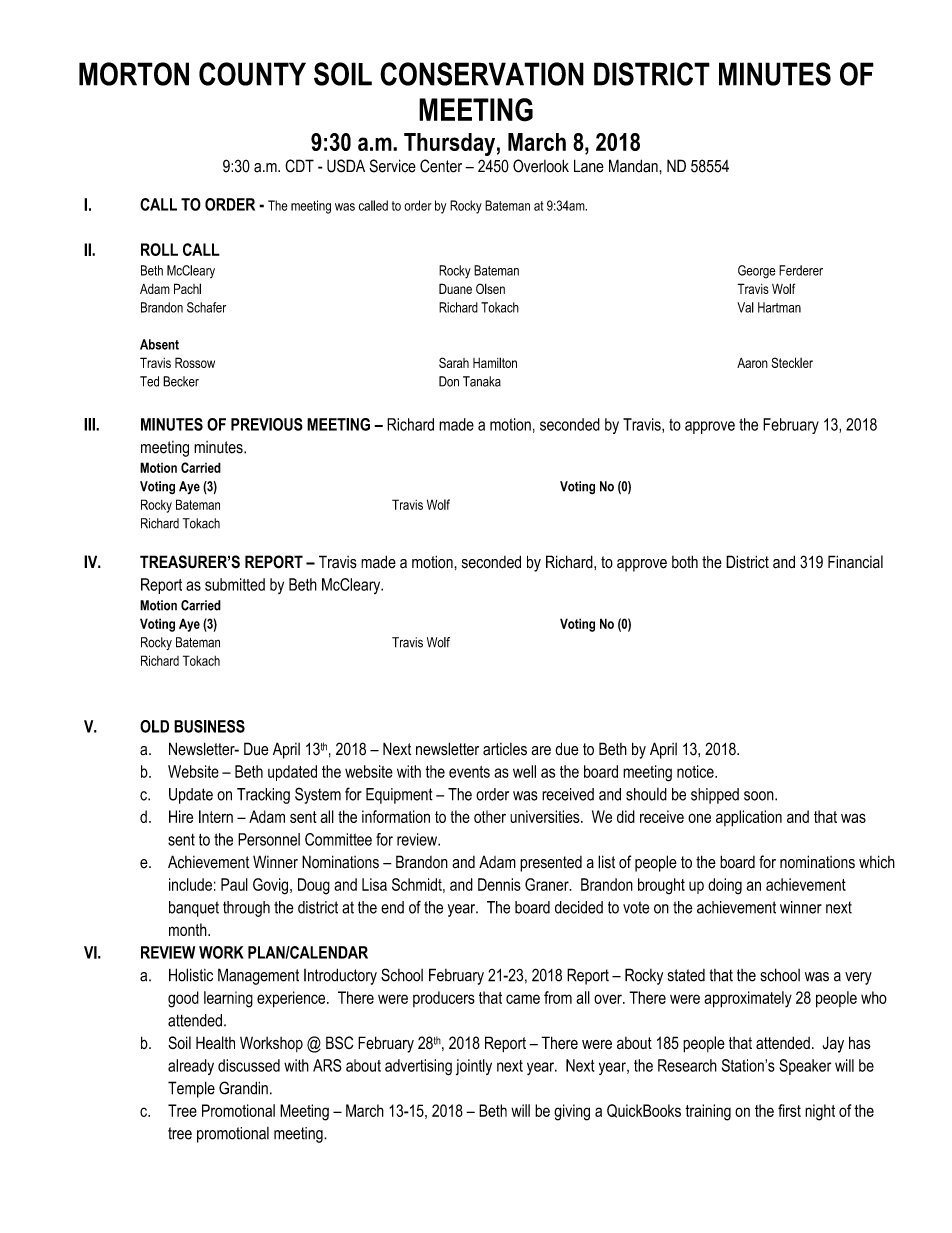  What do you see at coordinates (134, 74) in the page?
I see `MORTON` at bounding box center [134, 74].
